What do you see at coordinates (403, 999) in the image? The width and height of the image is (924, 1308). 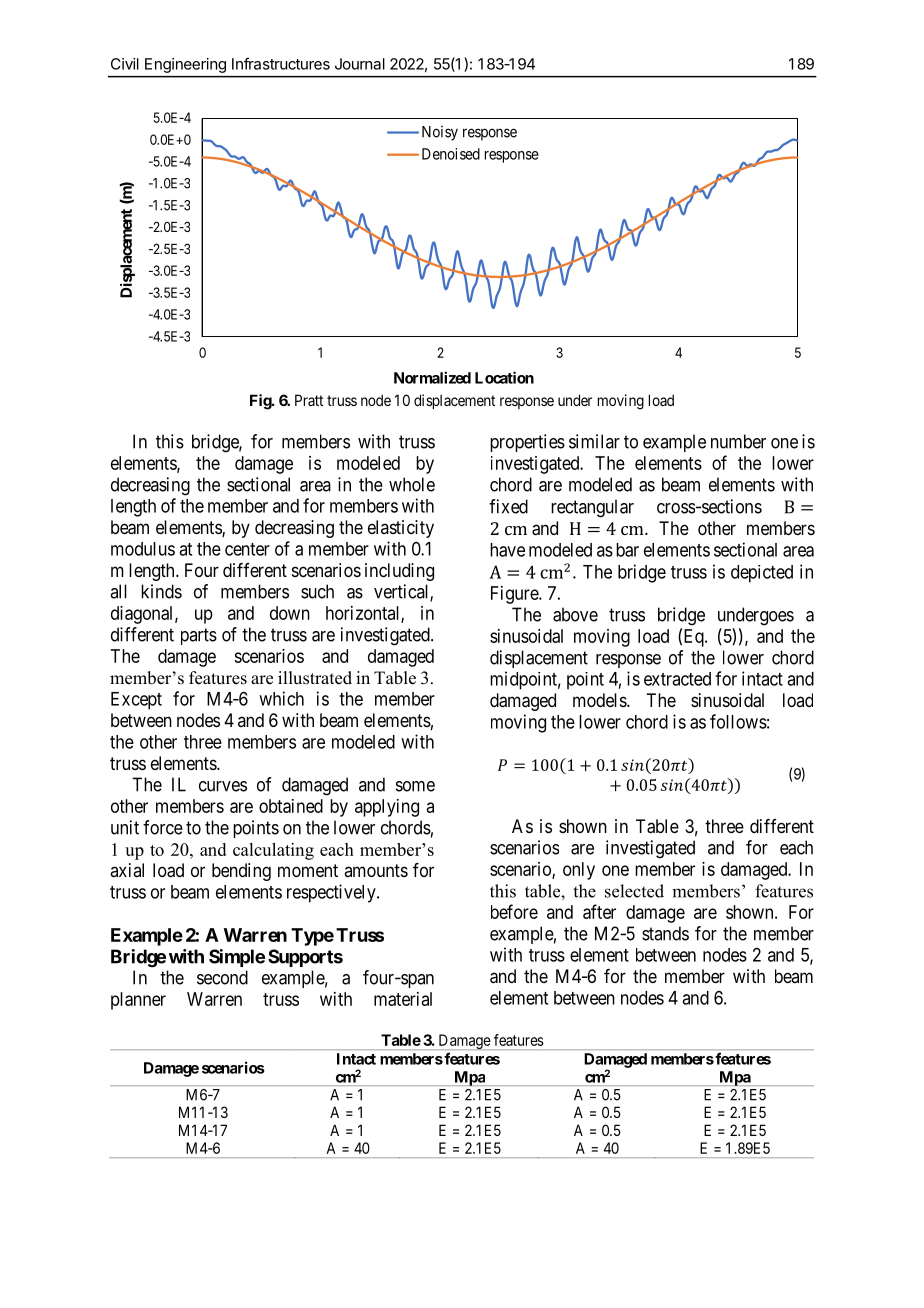 I see `material` at bounding box center [403, 999].
